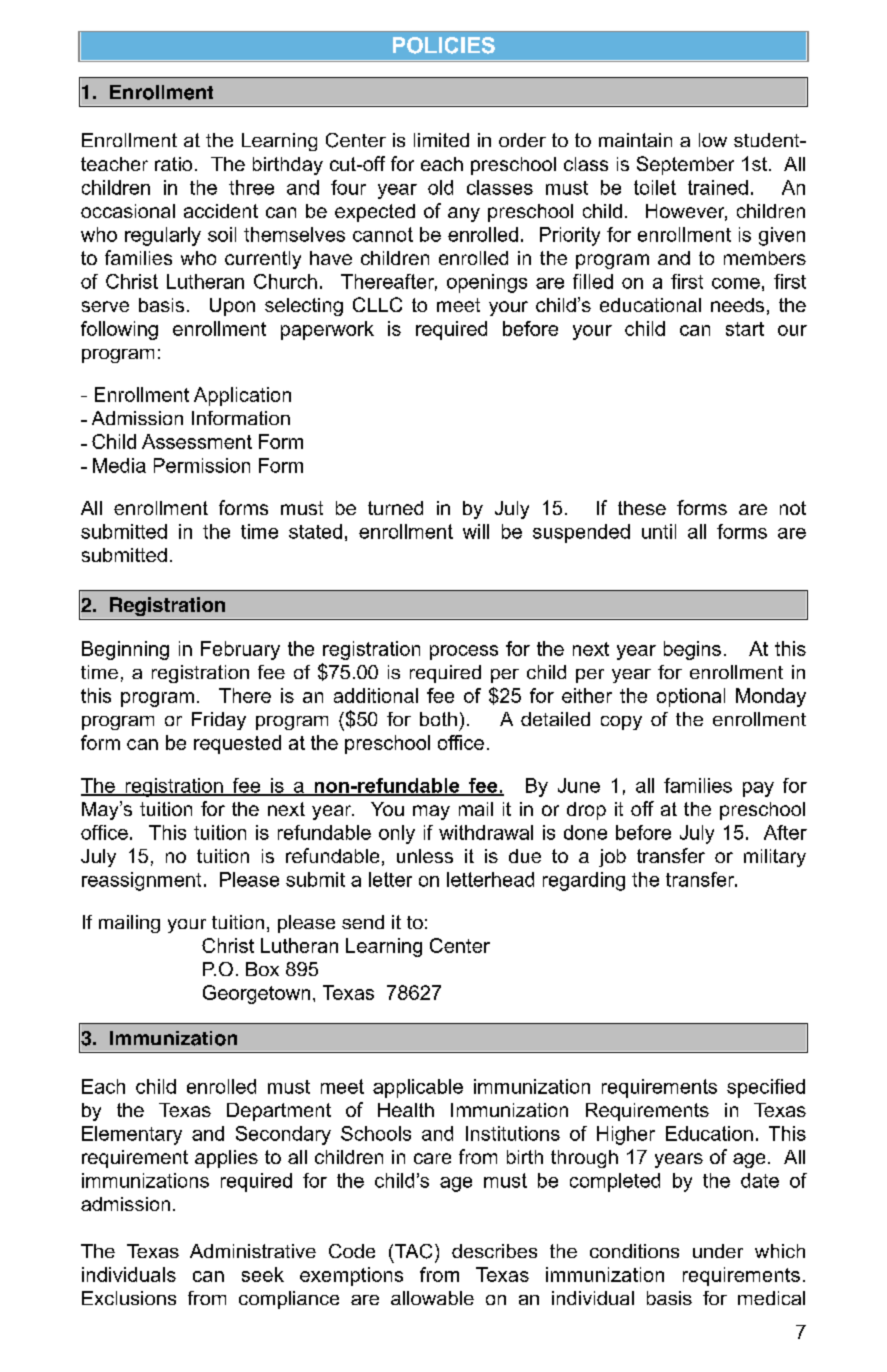 The width and height of the screenshot is (887, 1372). I want to click on reassignment, so click(141, 881).
